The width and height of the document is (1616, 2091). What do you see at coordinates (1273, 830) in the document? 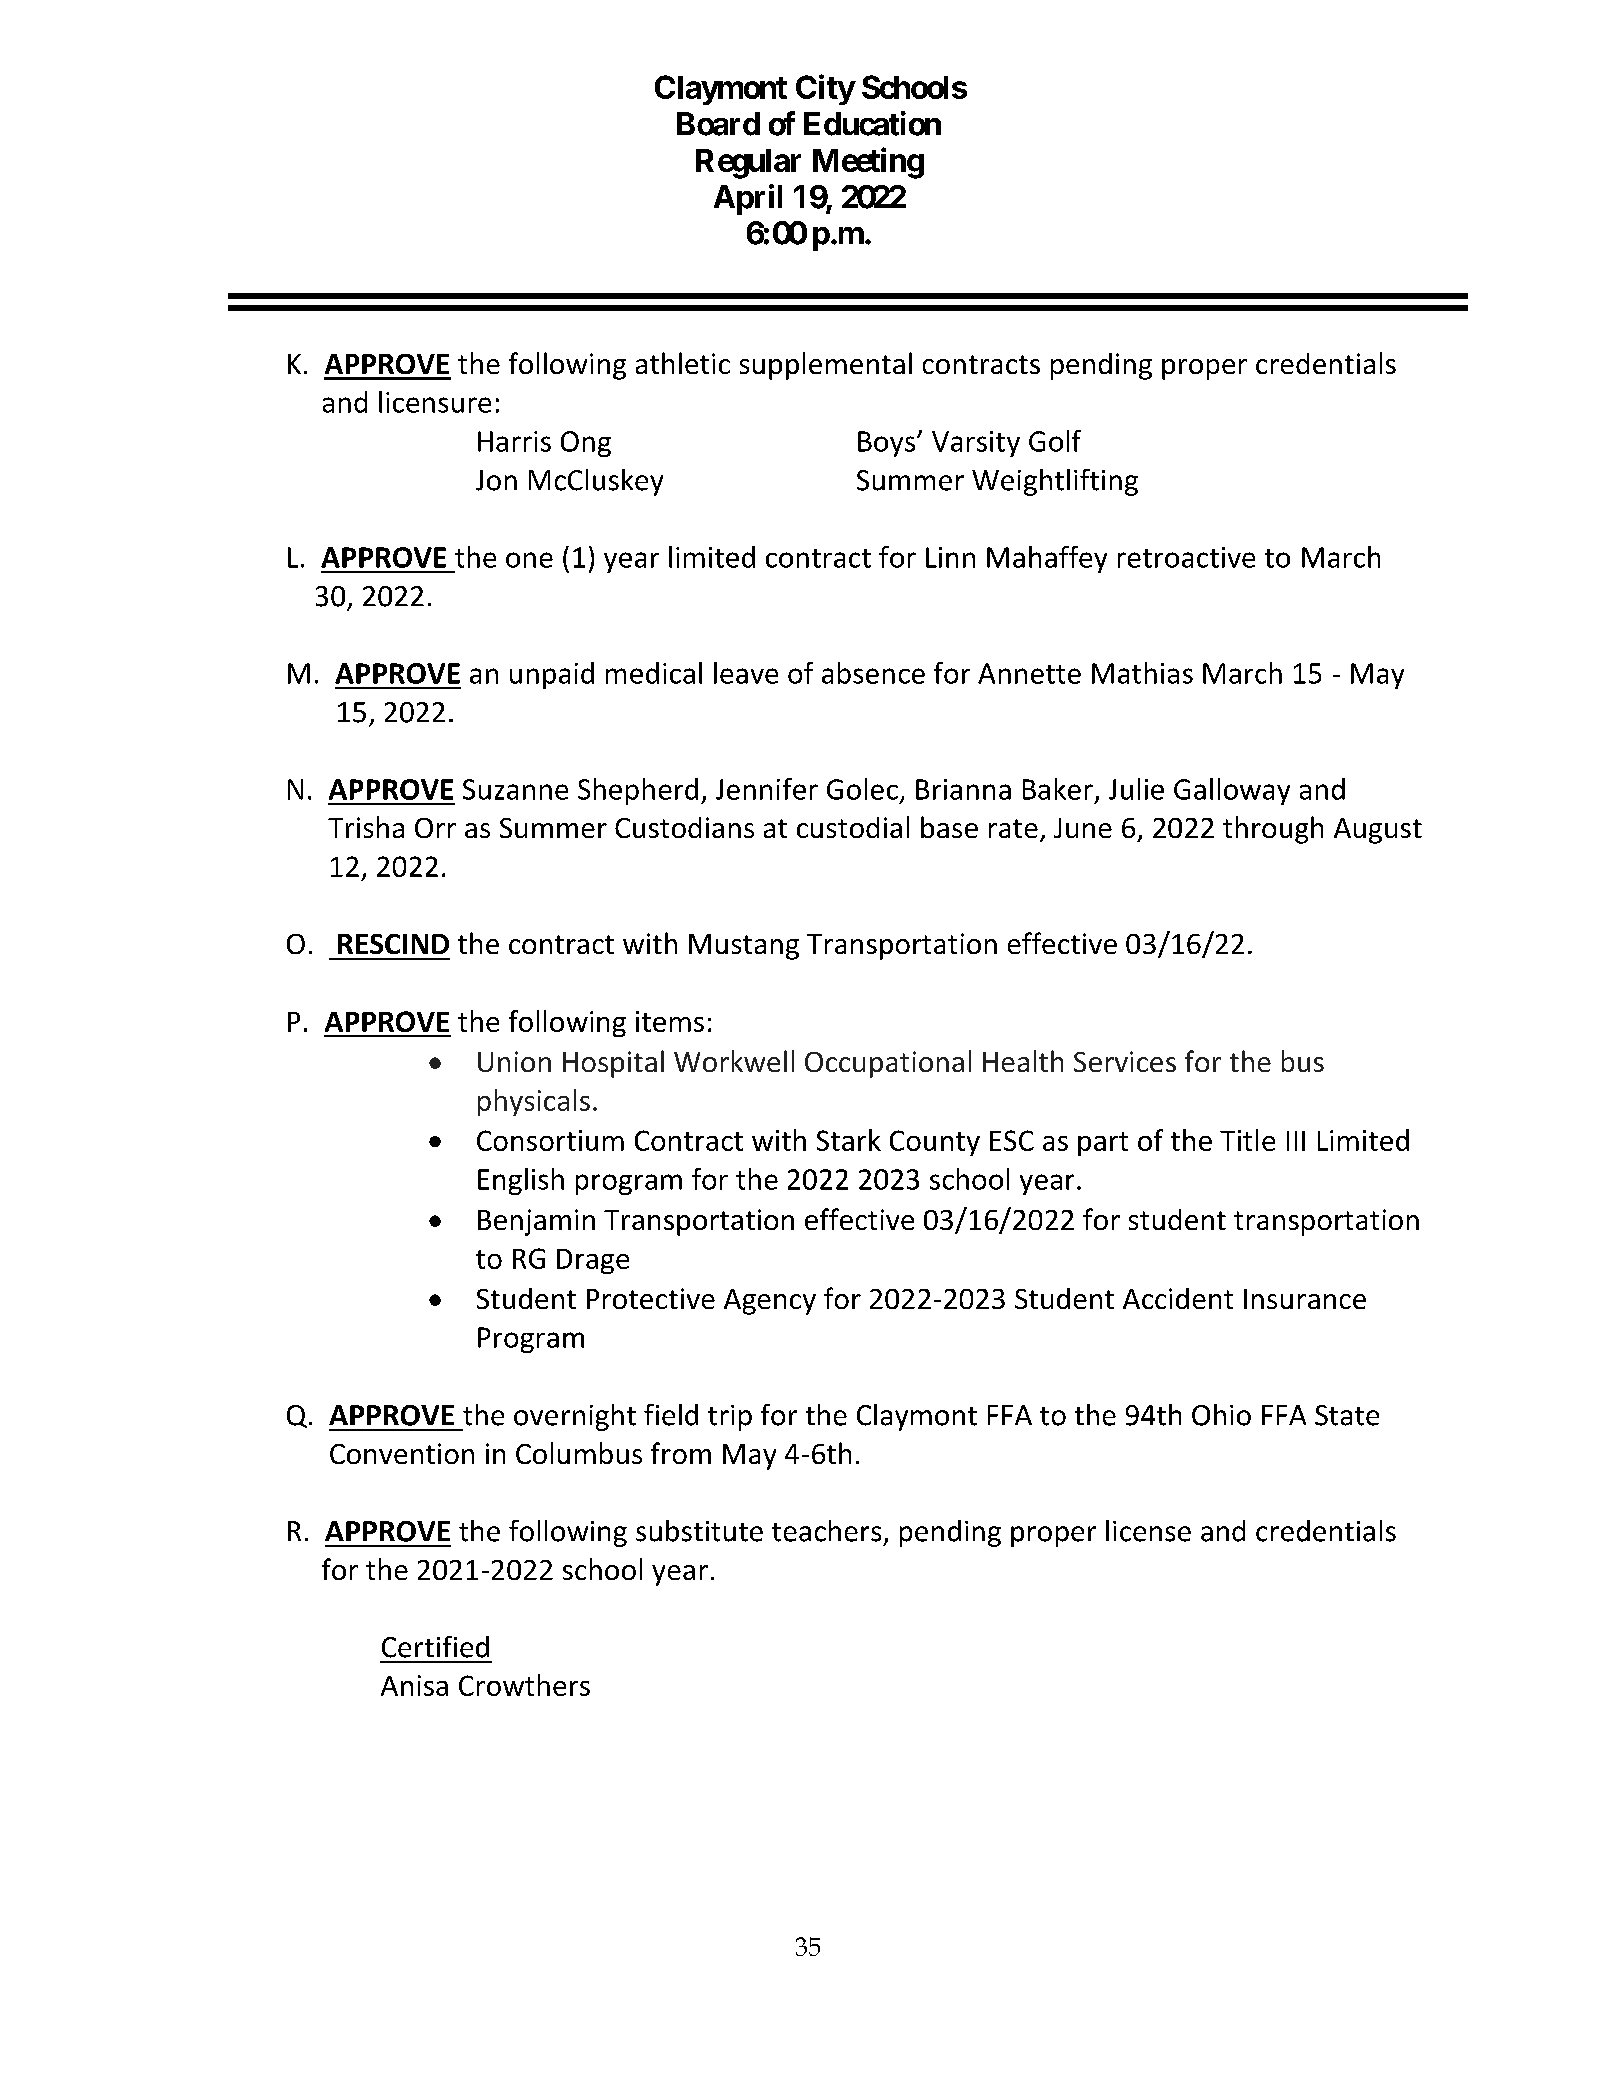
I see `through` at bounding box center [1273, 830].
